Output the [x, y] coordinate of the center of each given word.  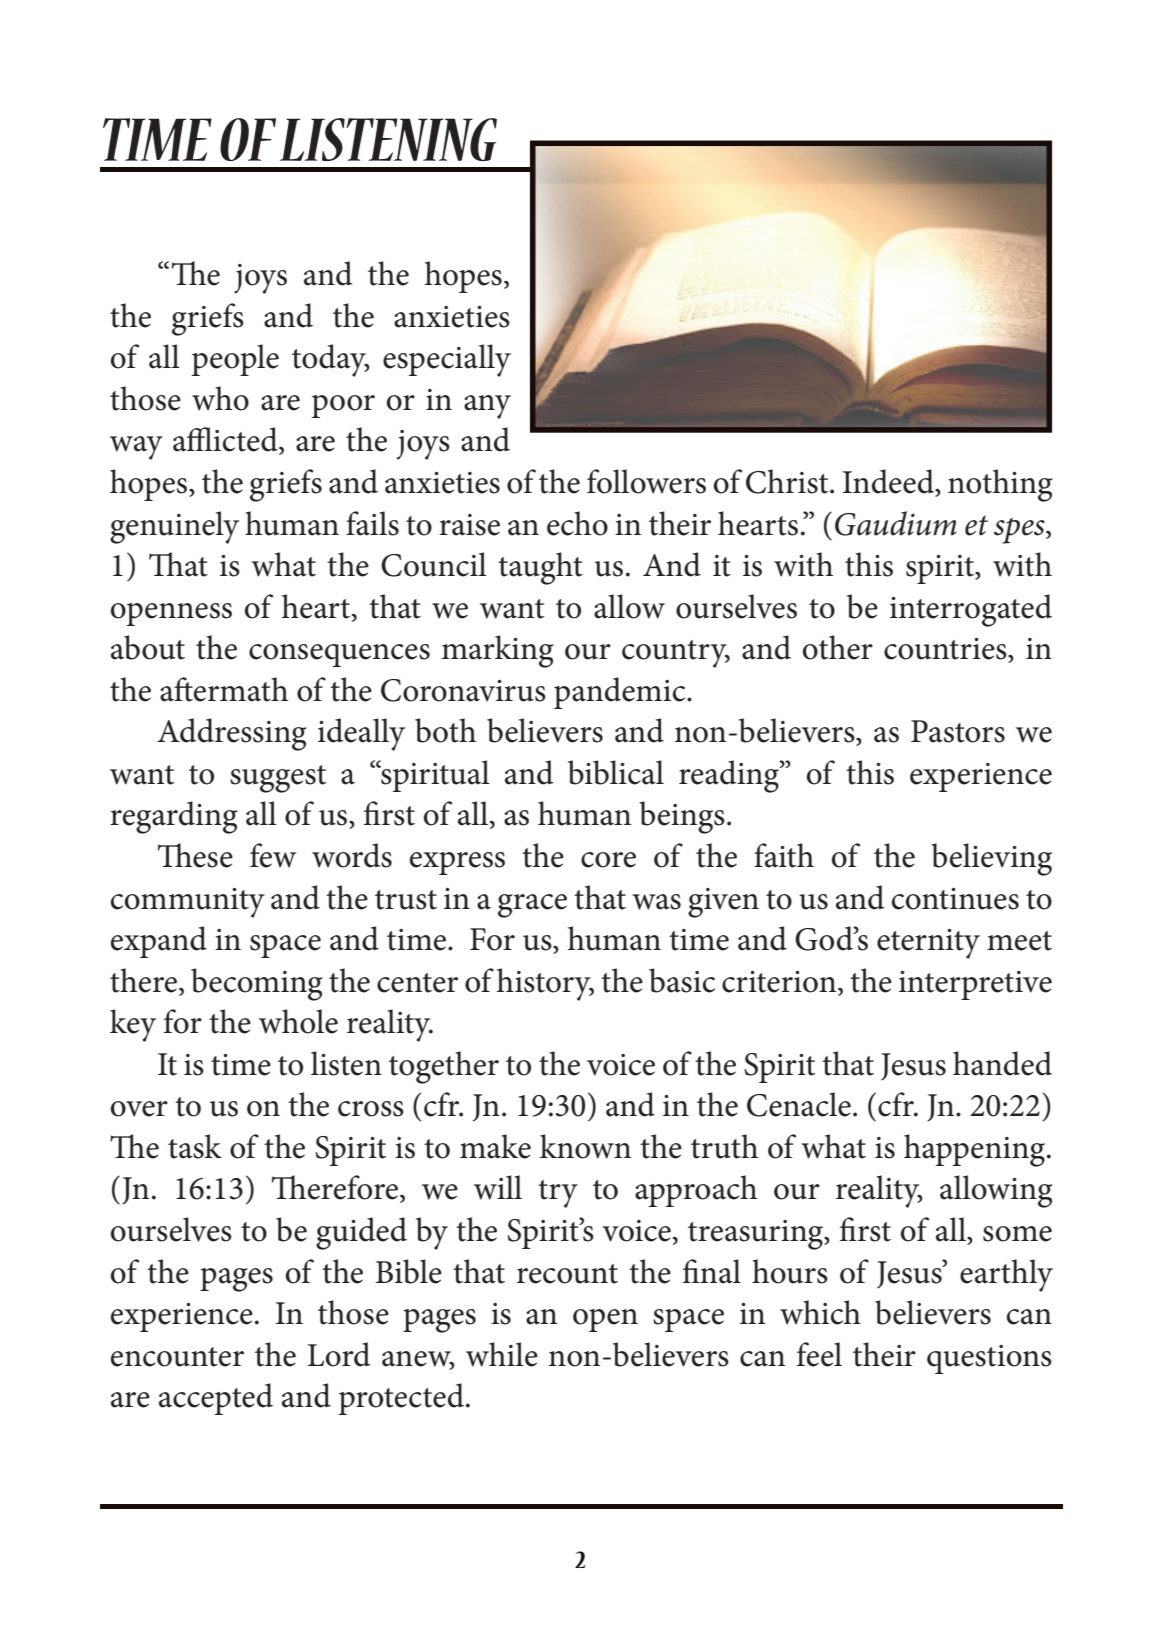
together [444, 1067]
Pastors [958, 731]
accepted [216, 1399]
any [487, 407]
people [235, 360]
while [502, 1354]
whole [298, 1021]
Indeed [889, 481]
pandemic [621, 693]
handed [1002, 1063]
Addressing [232, 734]
